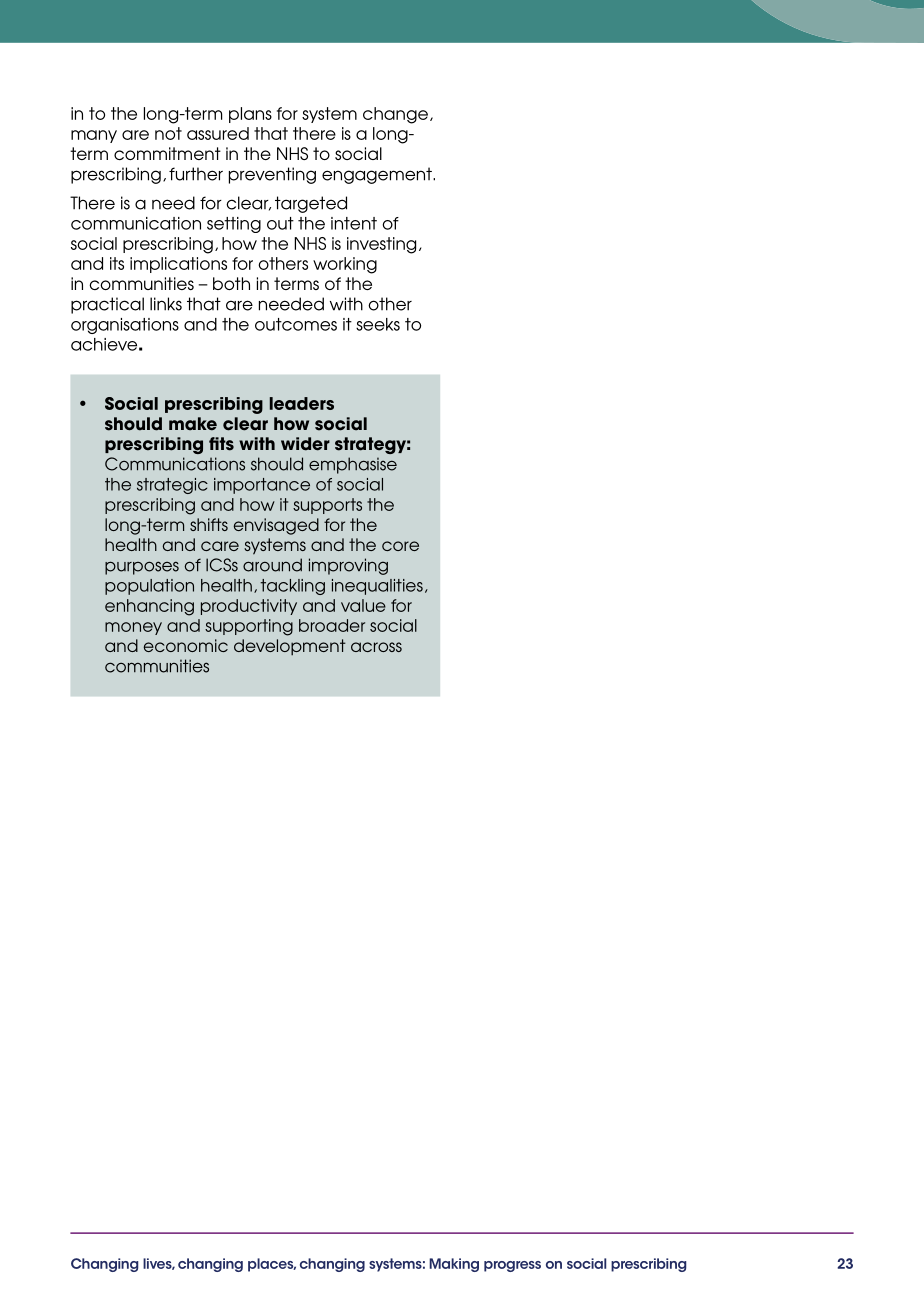  What do you see at coordinates (249, 627) in the document?
I see `supporting` at bounding box center [249, 627].
